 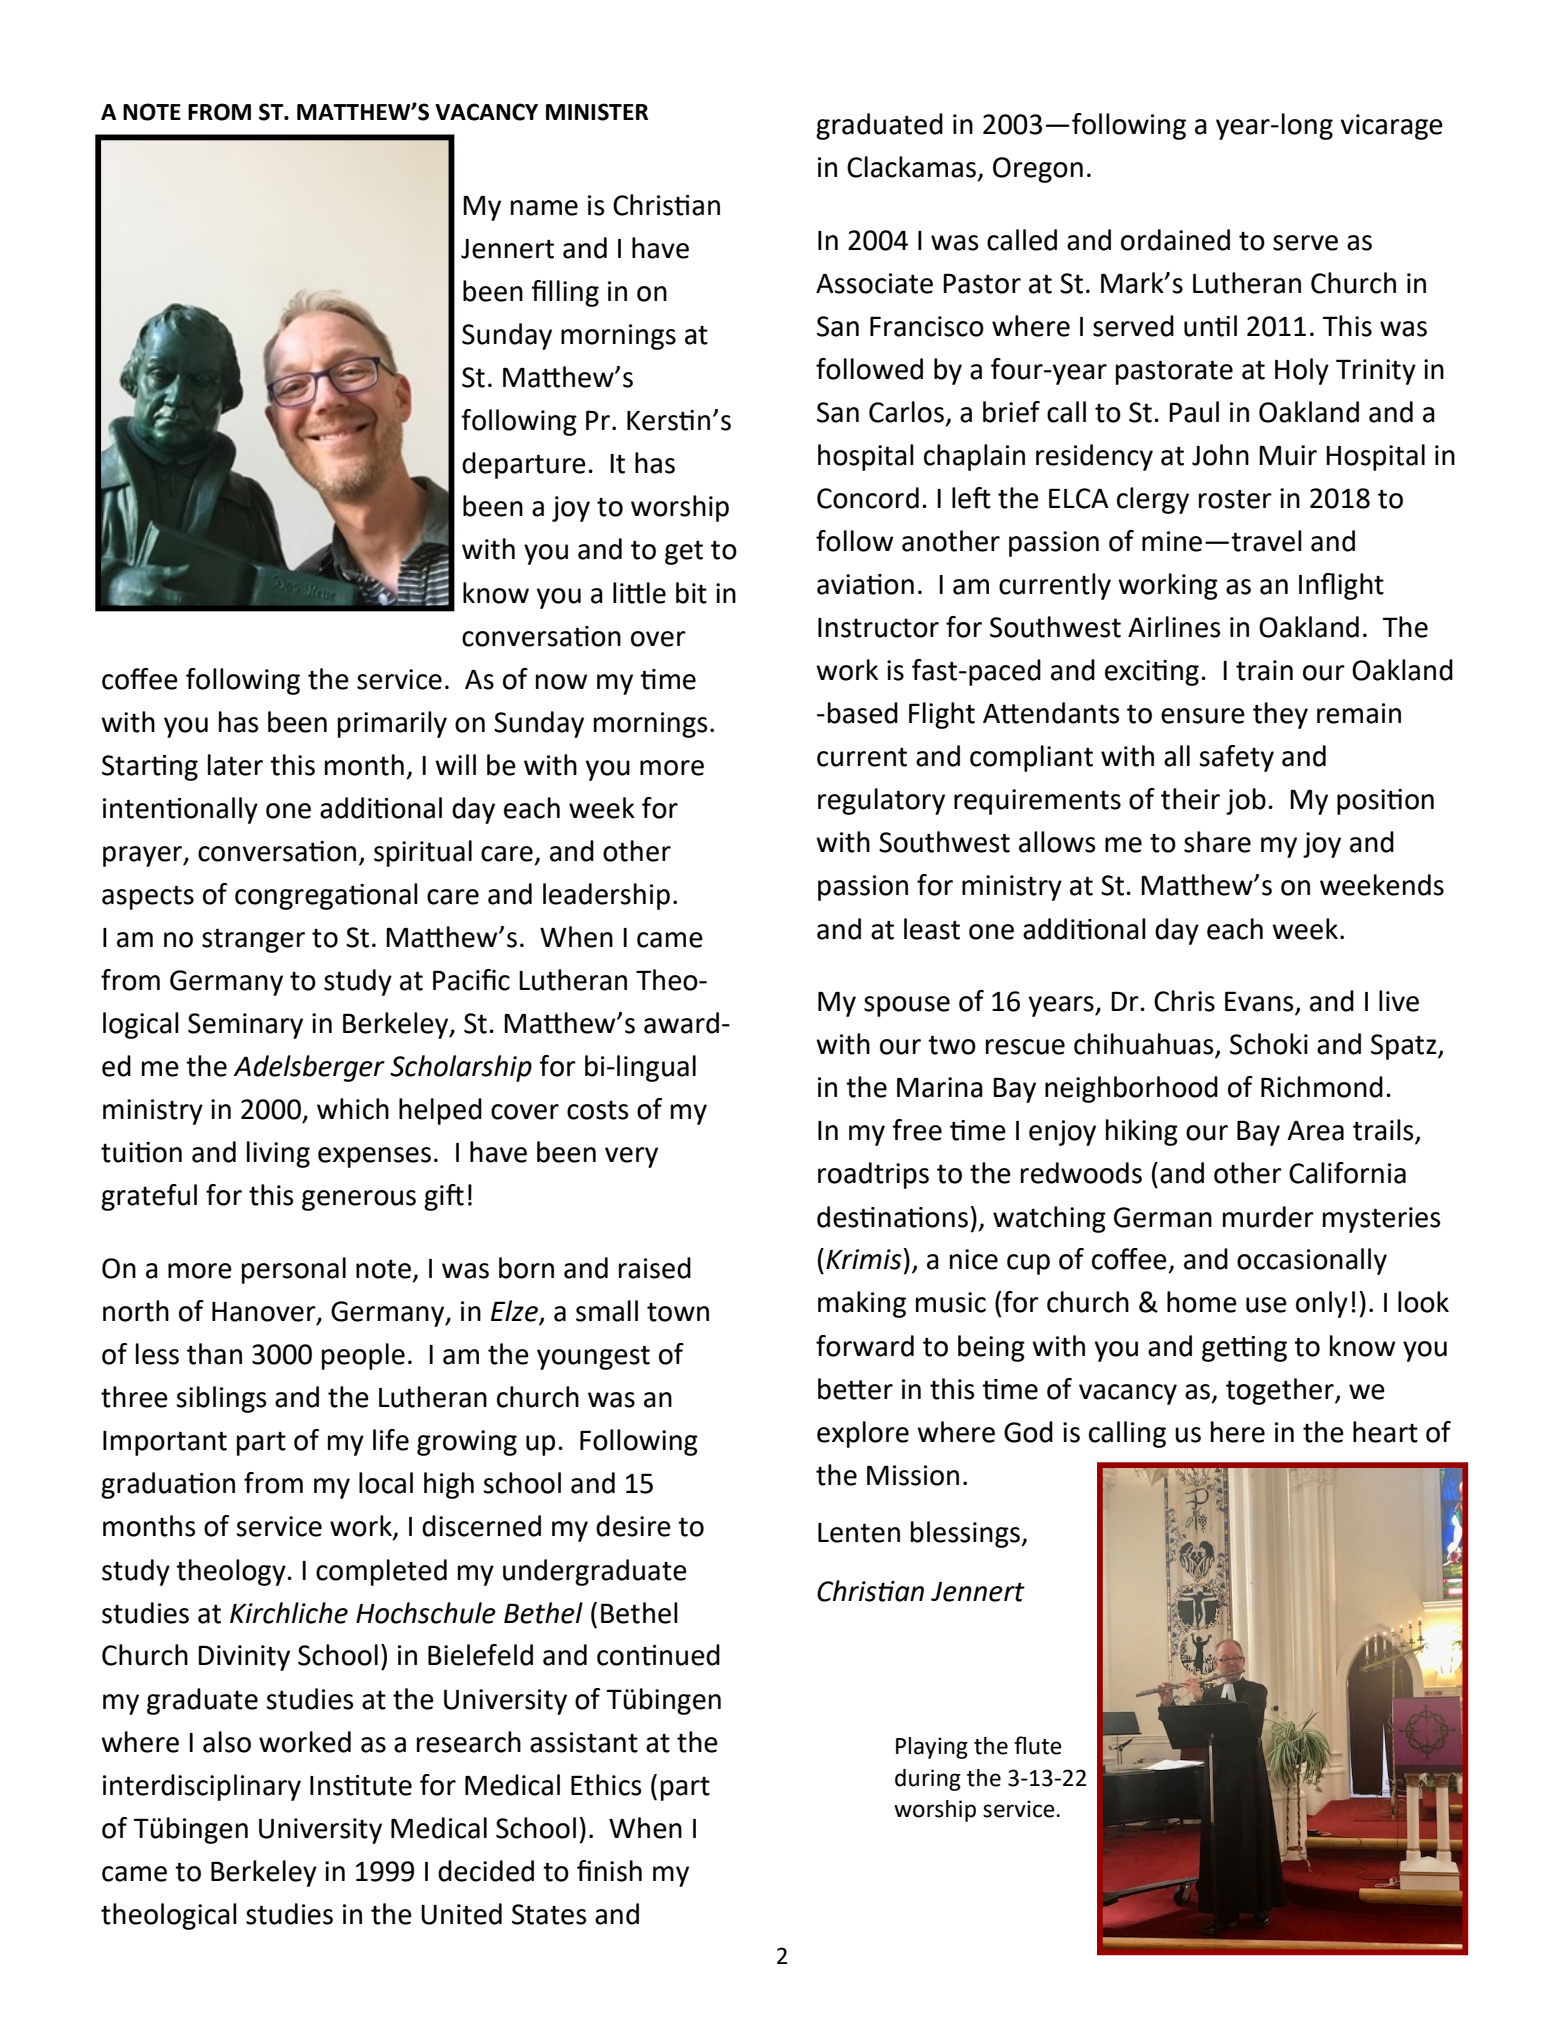 I want to click on later, so click(x=235, y=765).
